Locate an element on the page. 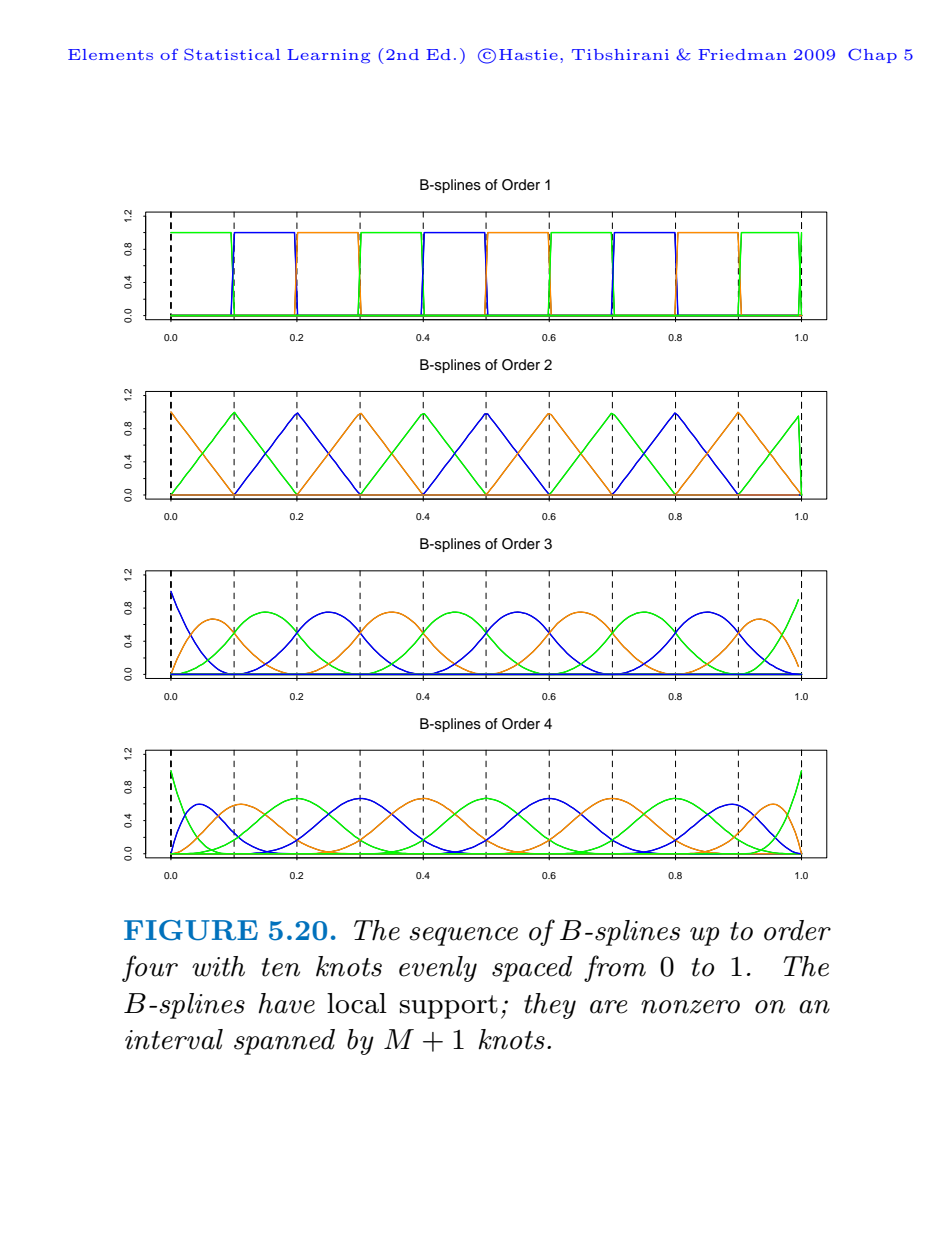 This page has width=952, height=1233. Statistical is located at coordinates (232, 54).
